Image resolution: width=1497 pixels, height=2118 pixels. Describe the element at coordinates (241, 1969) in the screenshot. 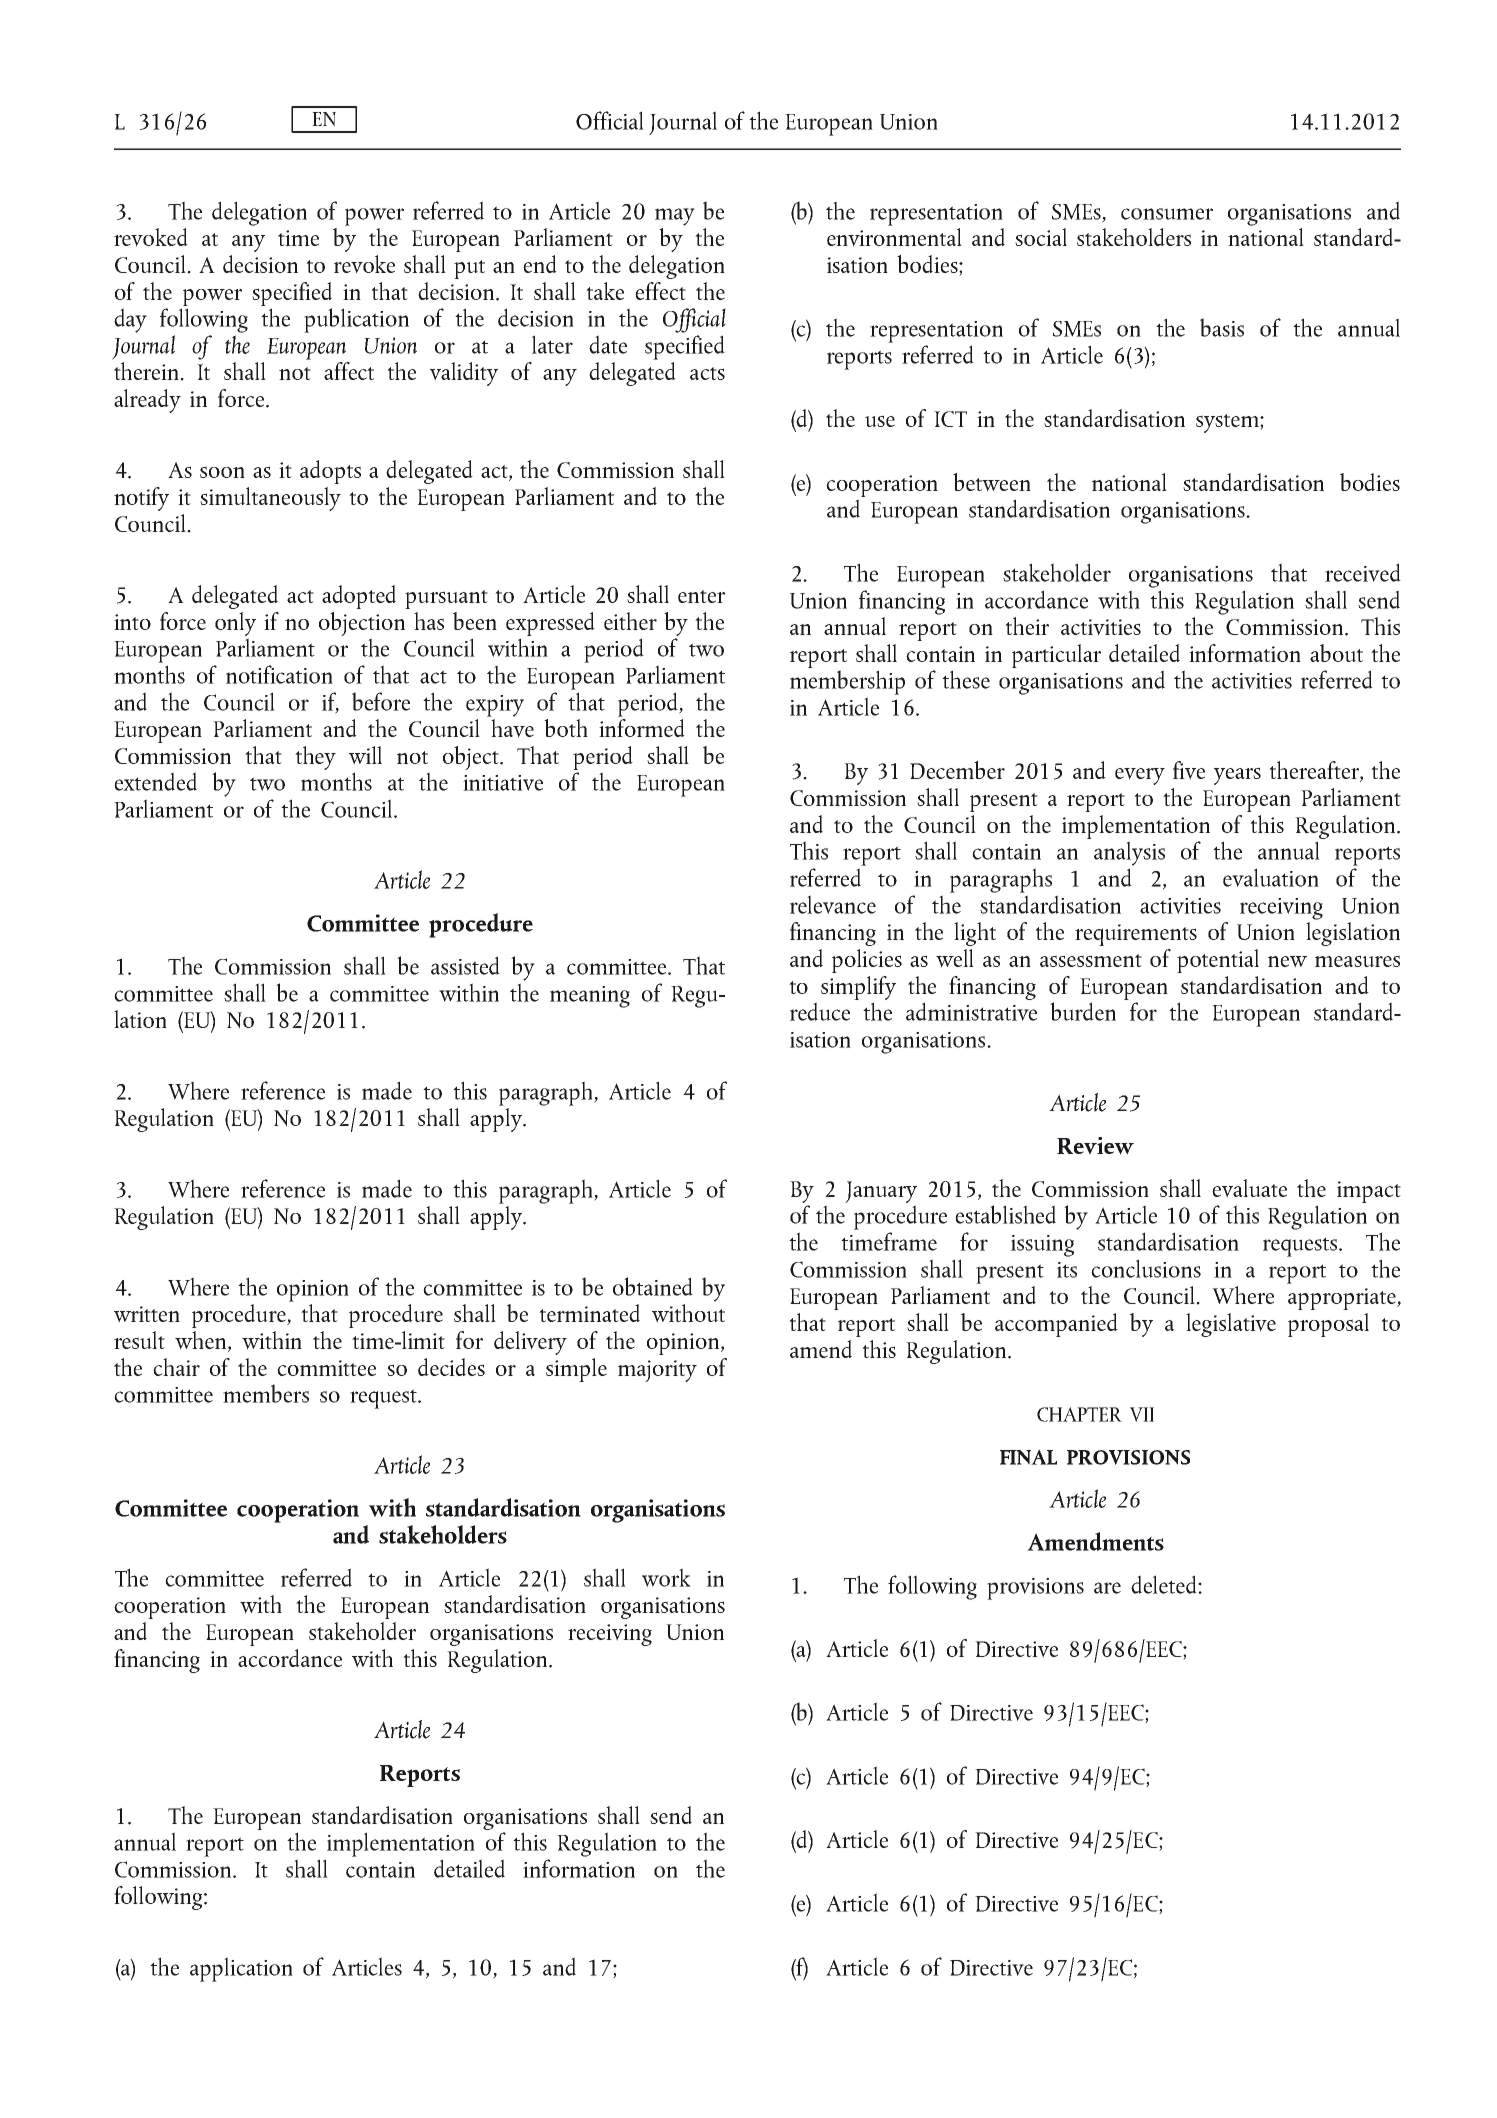

I see `application` at that location.
